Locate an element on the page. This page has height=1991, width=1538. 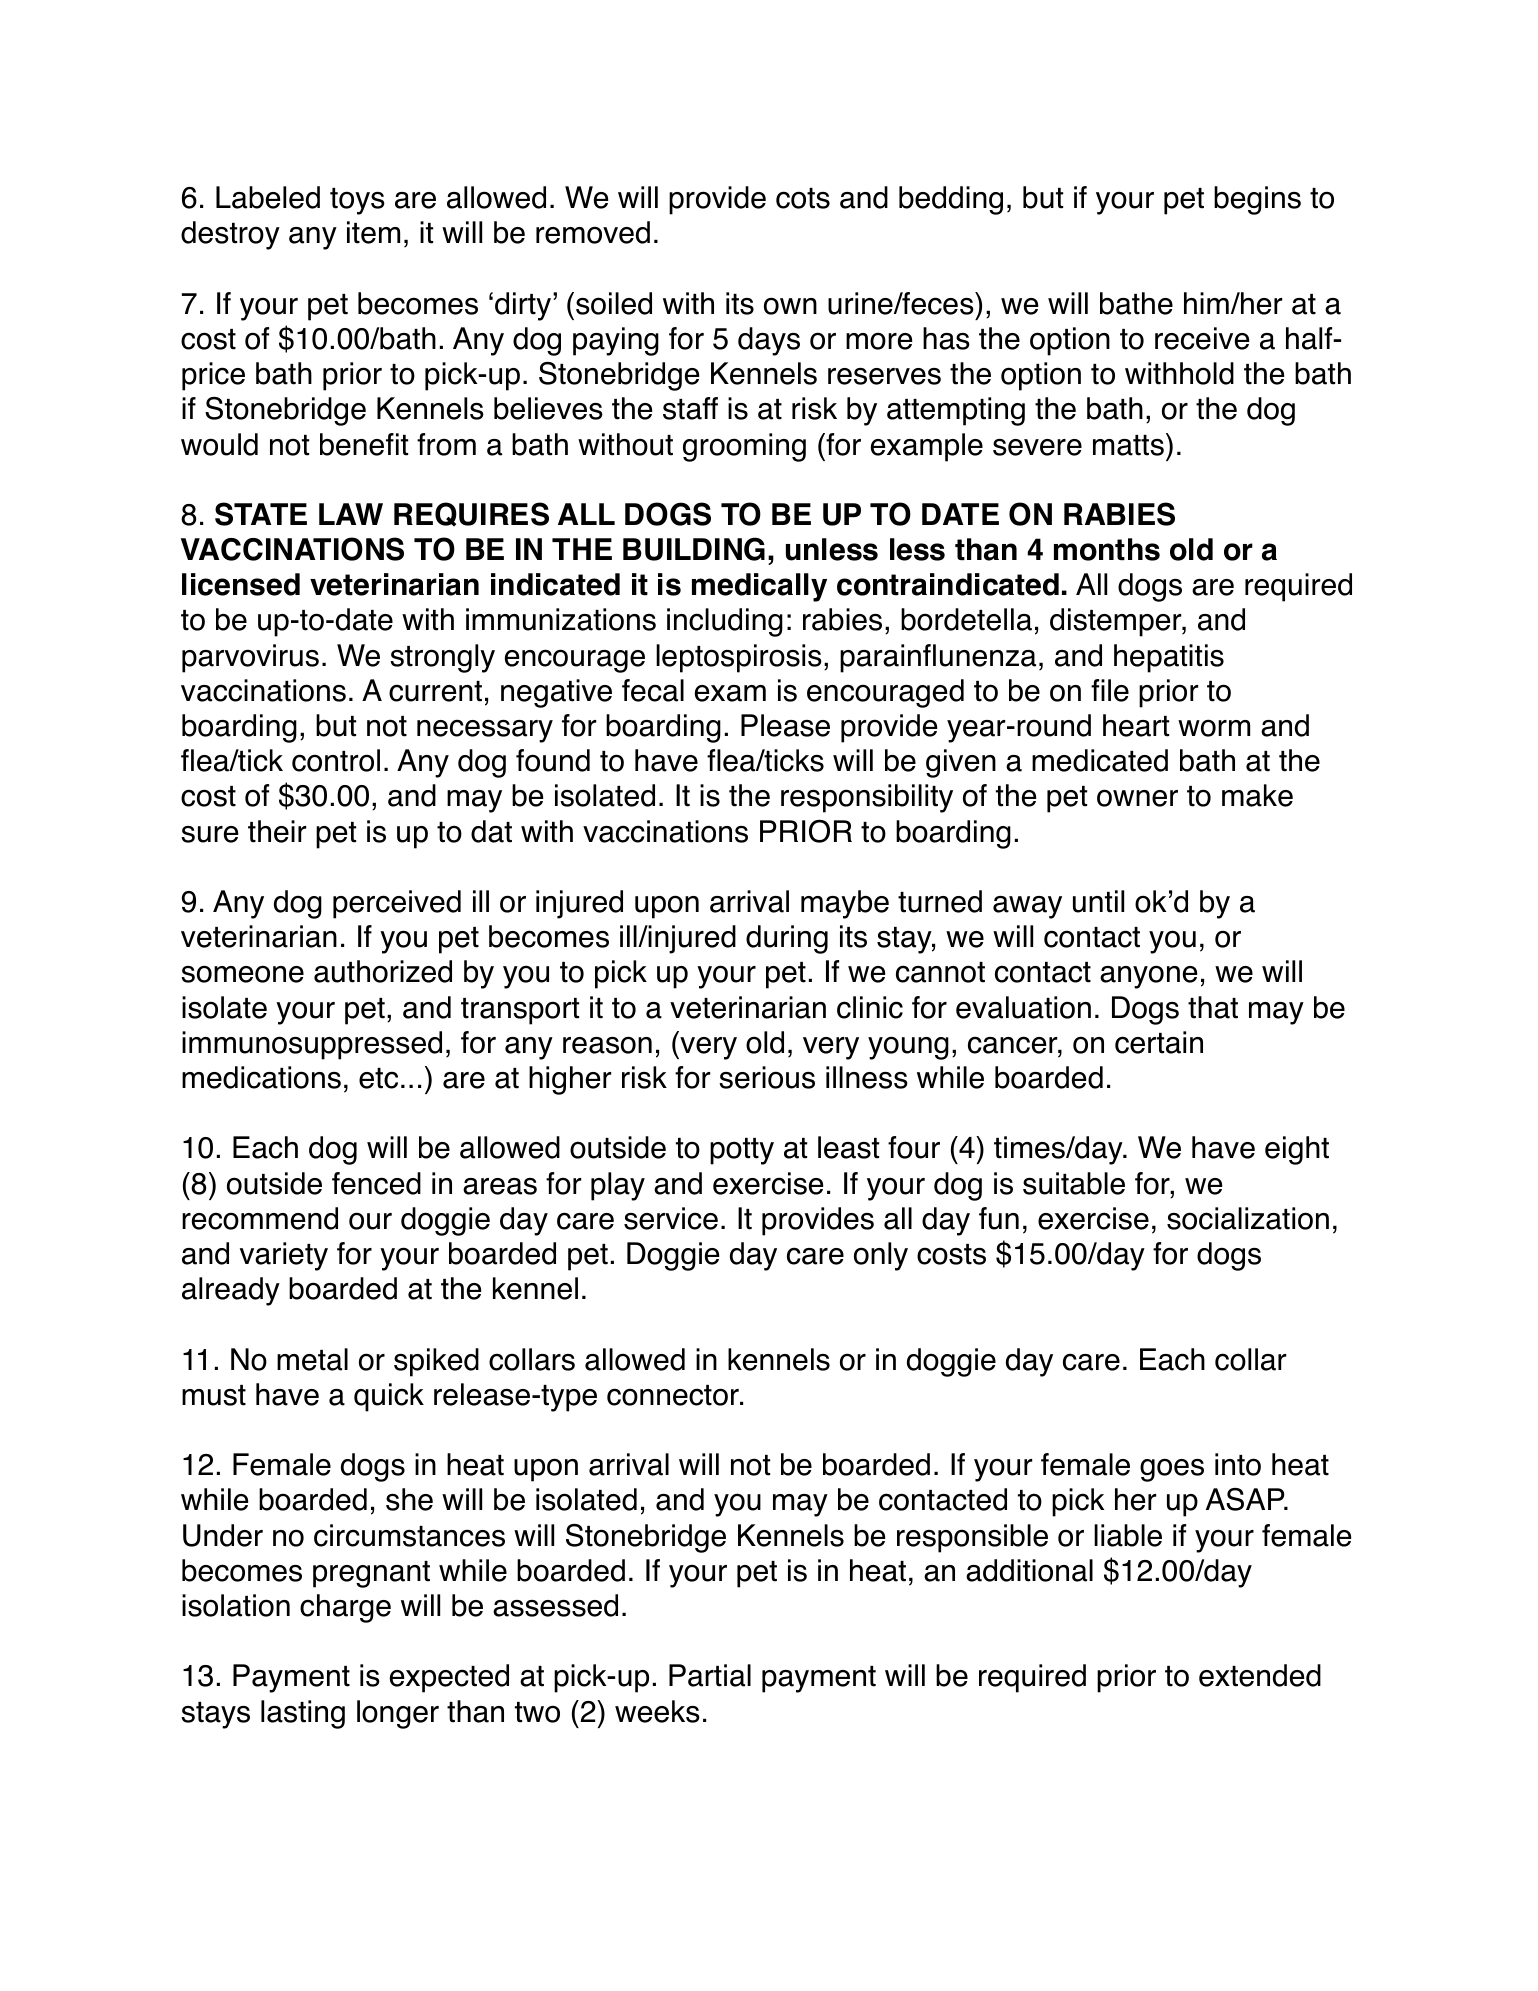
during is located at coordinates (787, 939).
